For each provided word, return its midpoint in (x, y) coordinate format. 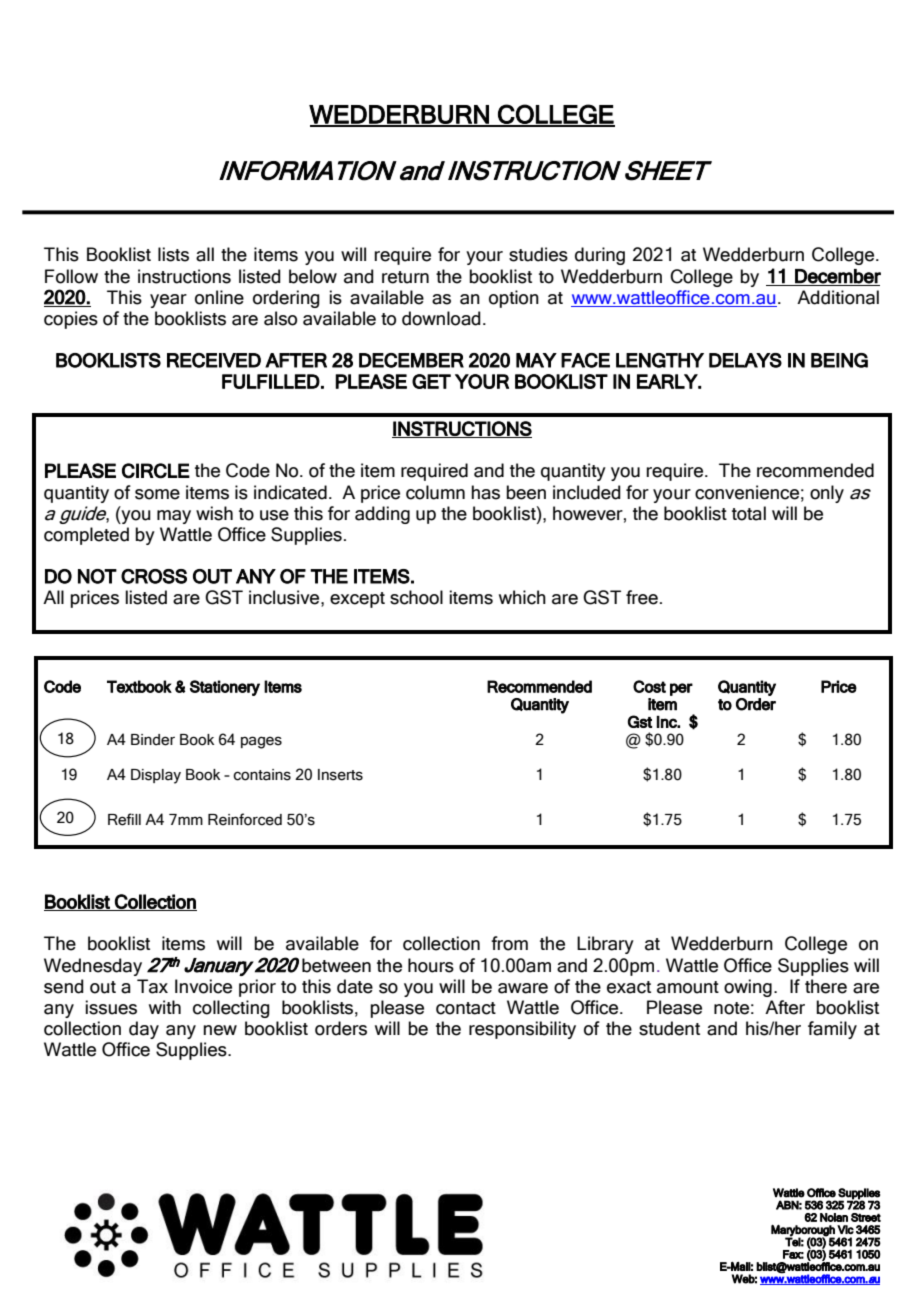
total (749, 513)
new (220, 1030)
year (168, 301)
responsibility (522, 1030)
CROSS (154, 576)
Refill (124, 819)
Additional (838, 297)
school (416, 597)
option (514, 299)
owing (748, 988)
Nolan (834, 1217)
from (509, 943)
